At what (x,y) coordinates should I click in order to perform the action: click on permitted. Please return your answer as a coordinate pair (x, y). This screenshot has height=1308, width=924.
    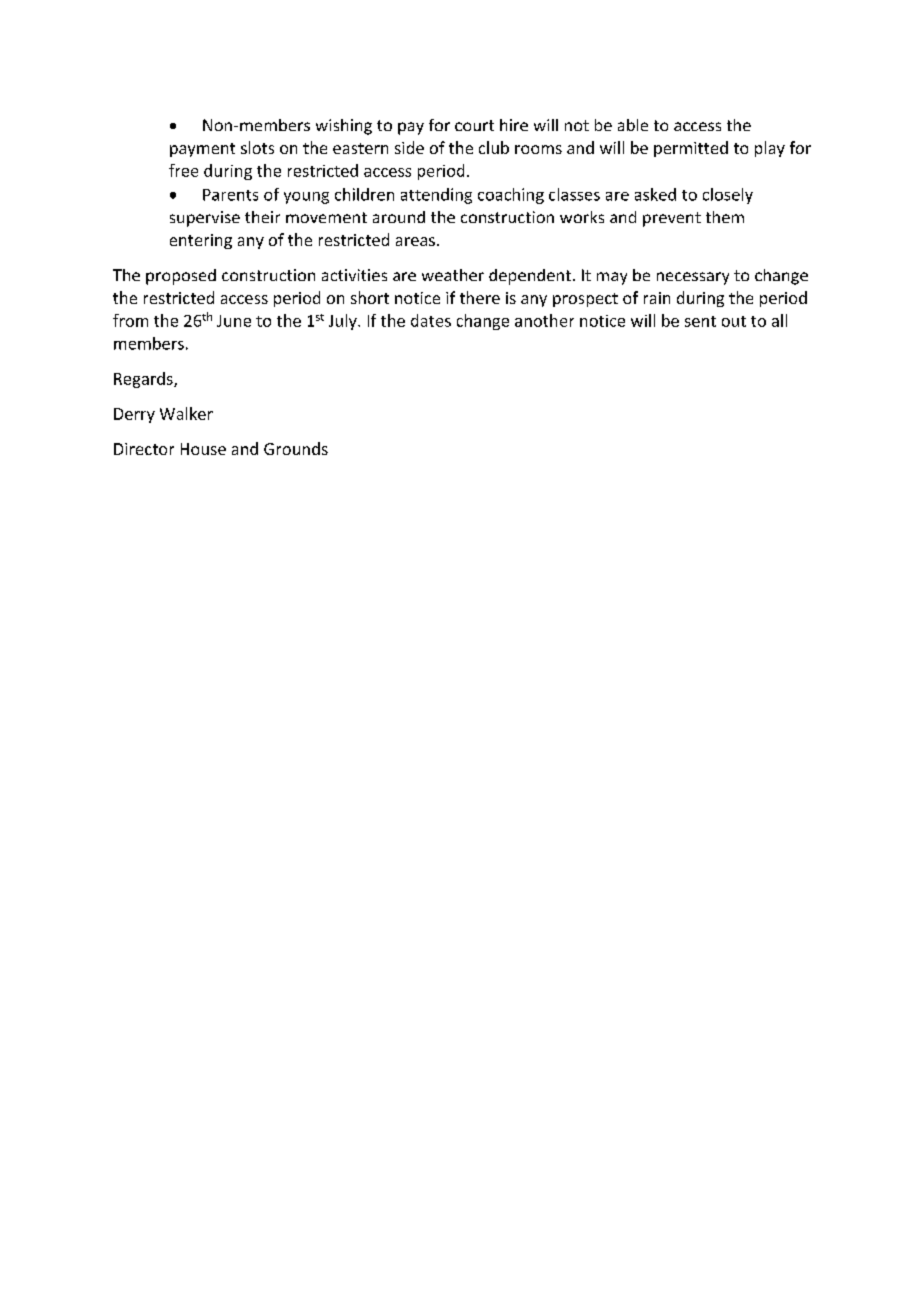
    Looking at the image, I should click on (691, 149).
